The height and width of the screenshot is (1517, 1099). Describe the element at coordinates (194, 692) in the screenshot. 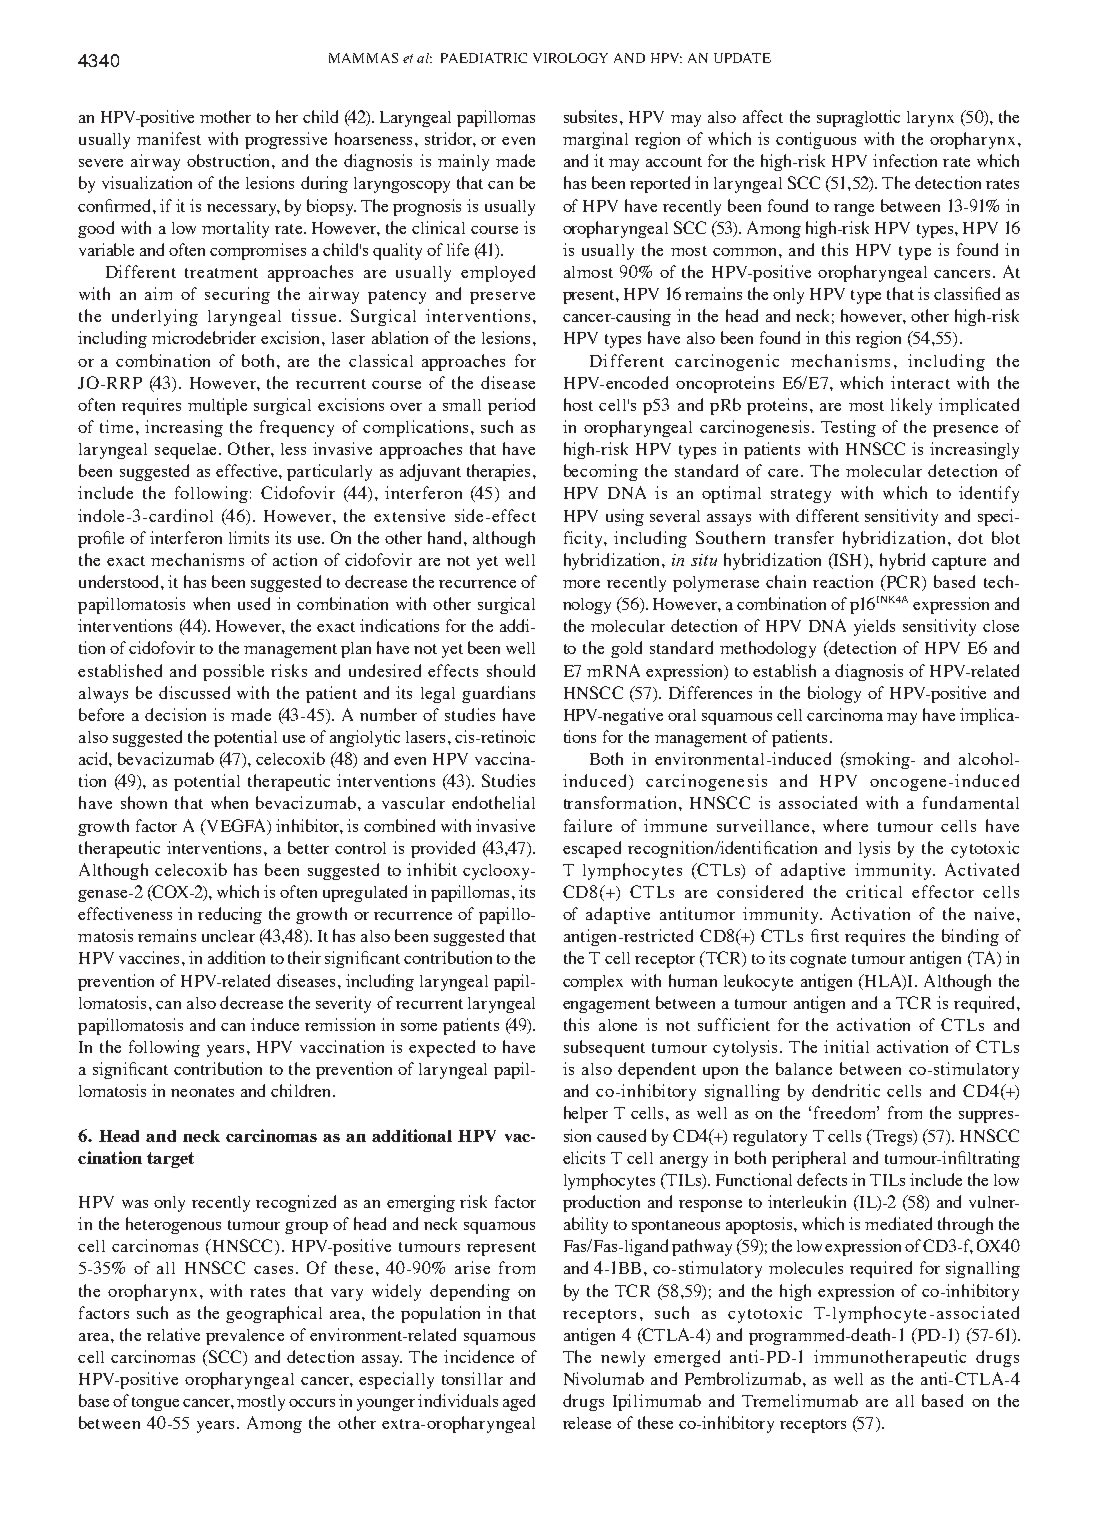

I see `discussed` at that location.
